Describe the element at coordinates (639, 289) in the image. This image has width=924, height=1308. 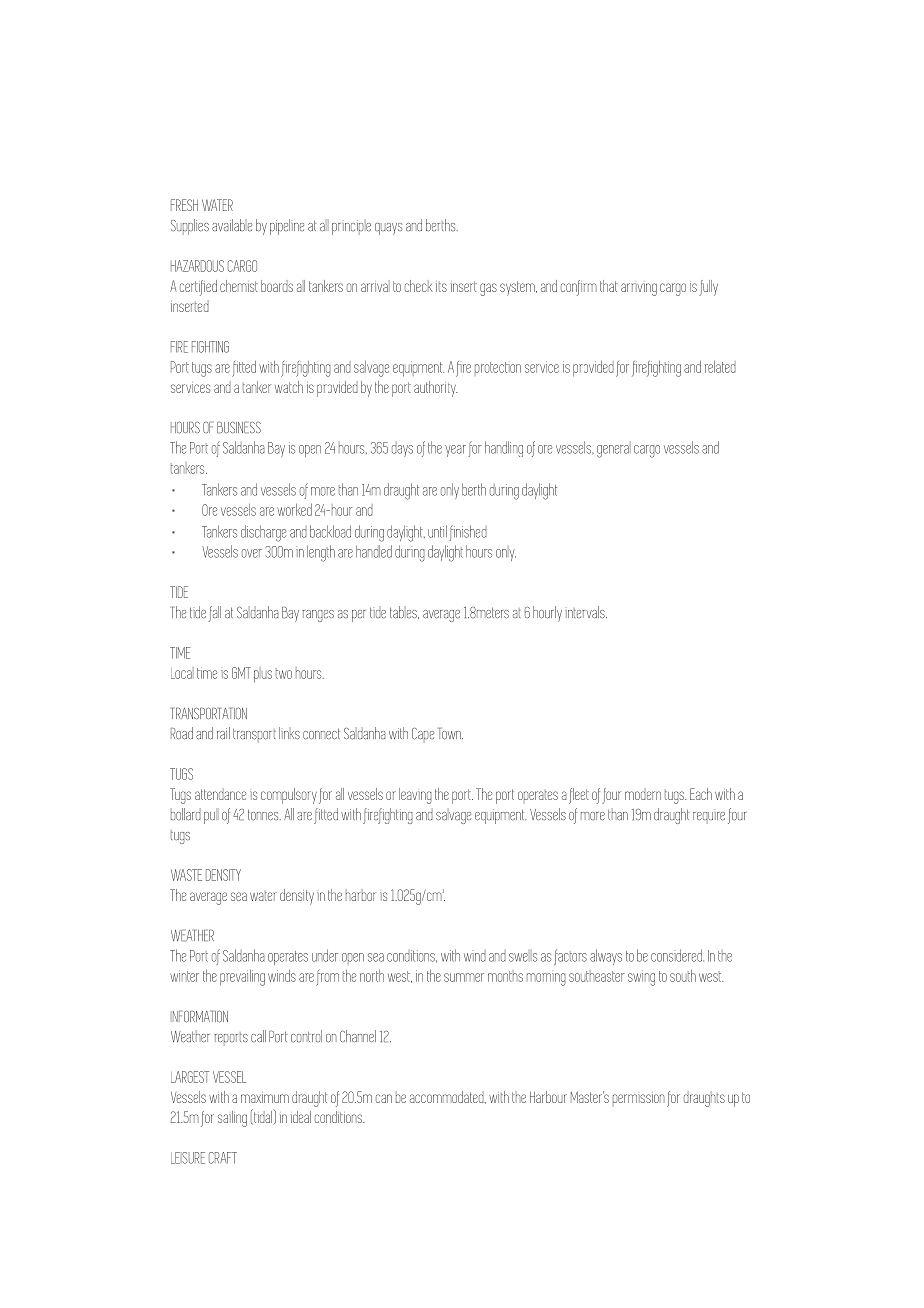
I see `arriving` at that location.
